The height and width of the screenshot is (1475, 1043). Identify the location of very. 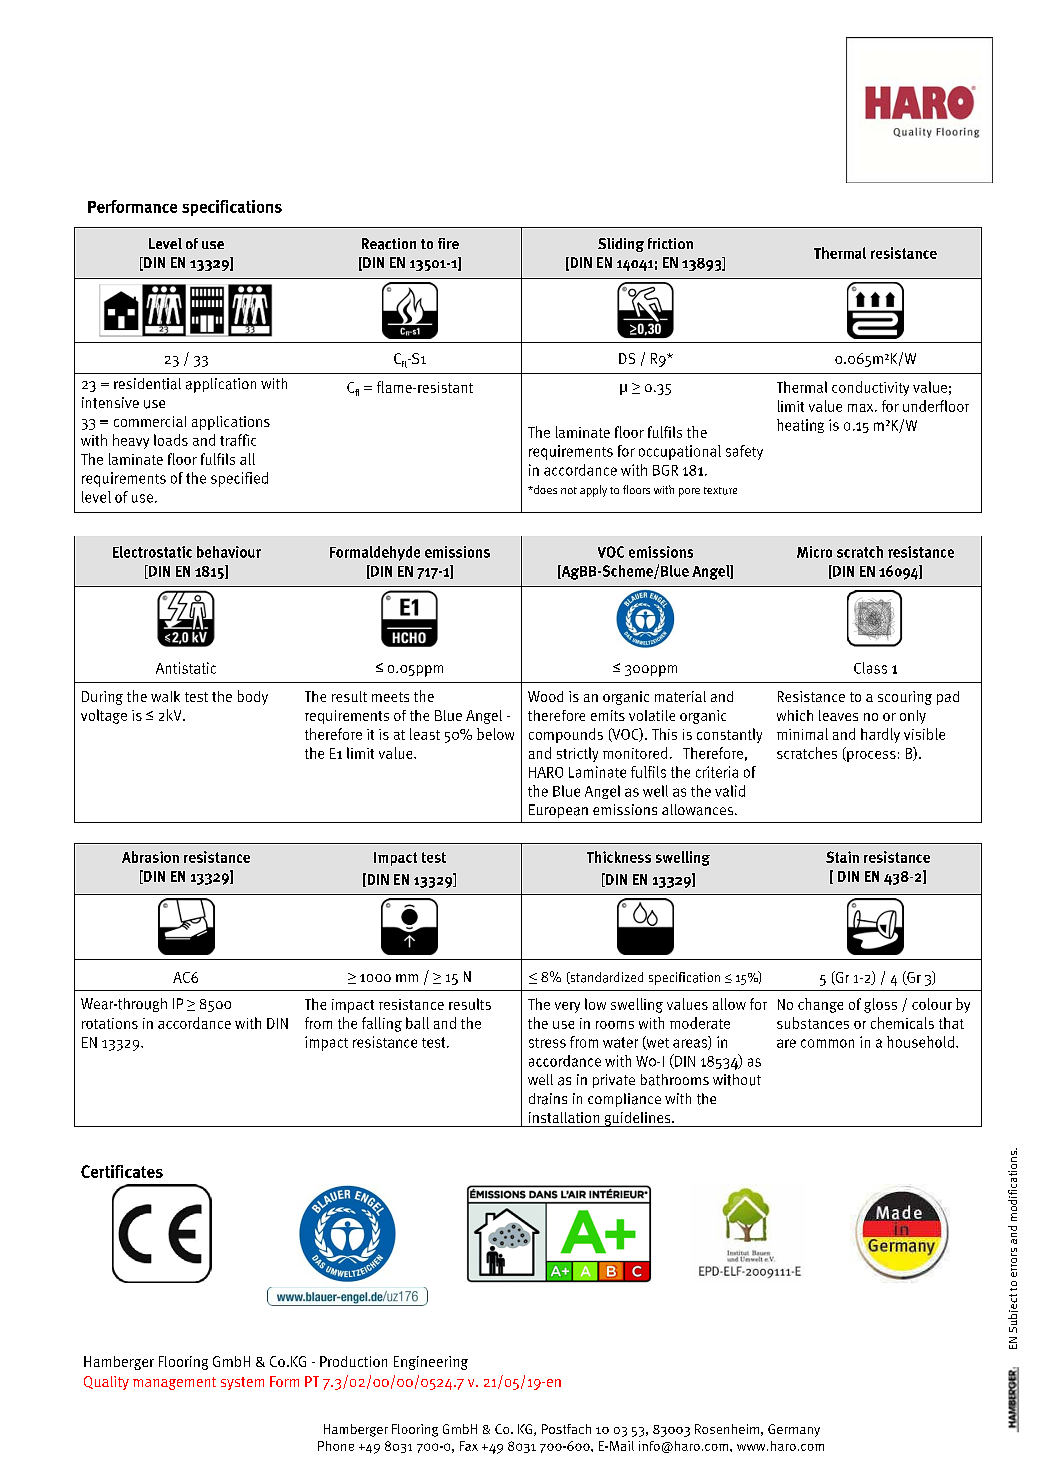
(567, 1007).
